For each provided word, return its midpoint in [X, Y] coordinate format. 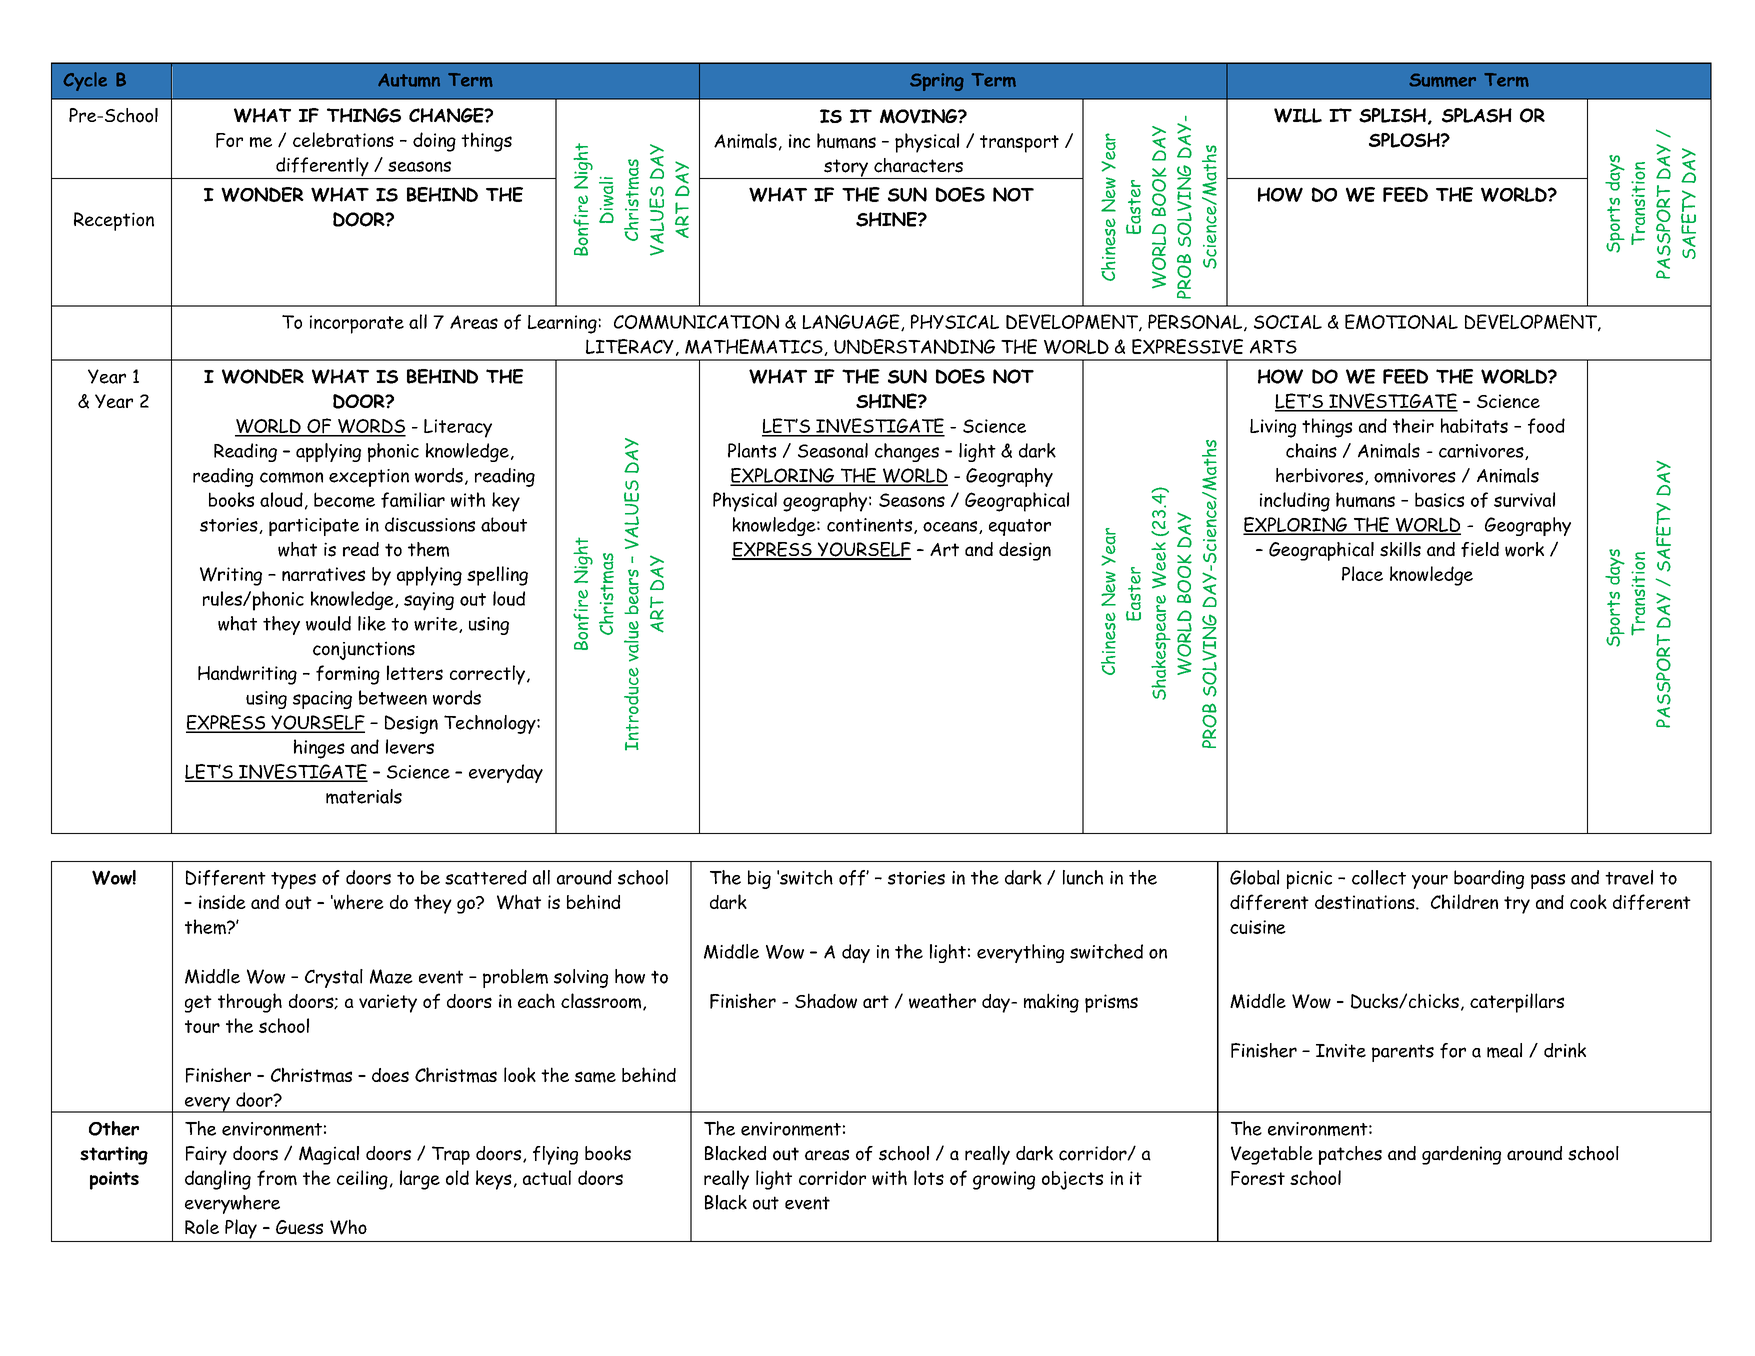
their [1413, 425]
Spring [937, 82]
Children [1464, 901]
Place [1362, 573]
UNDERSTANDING [914, 346]
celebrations [343, 139]
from [277, 1178]
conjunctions [364, 650]
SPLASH [1477, 115]
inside [222, 902]
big [759, 879]
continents [869, 525]
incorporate [357, 324]
